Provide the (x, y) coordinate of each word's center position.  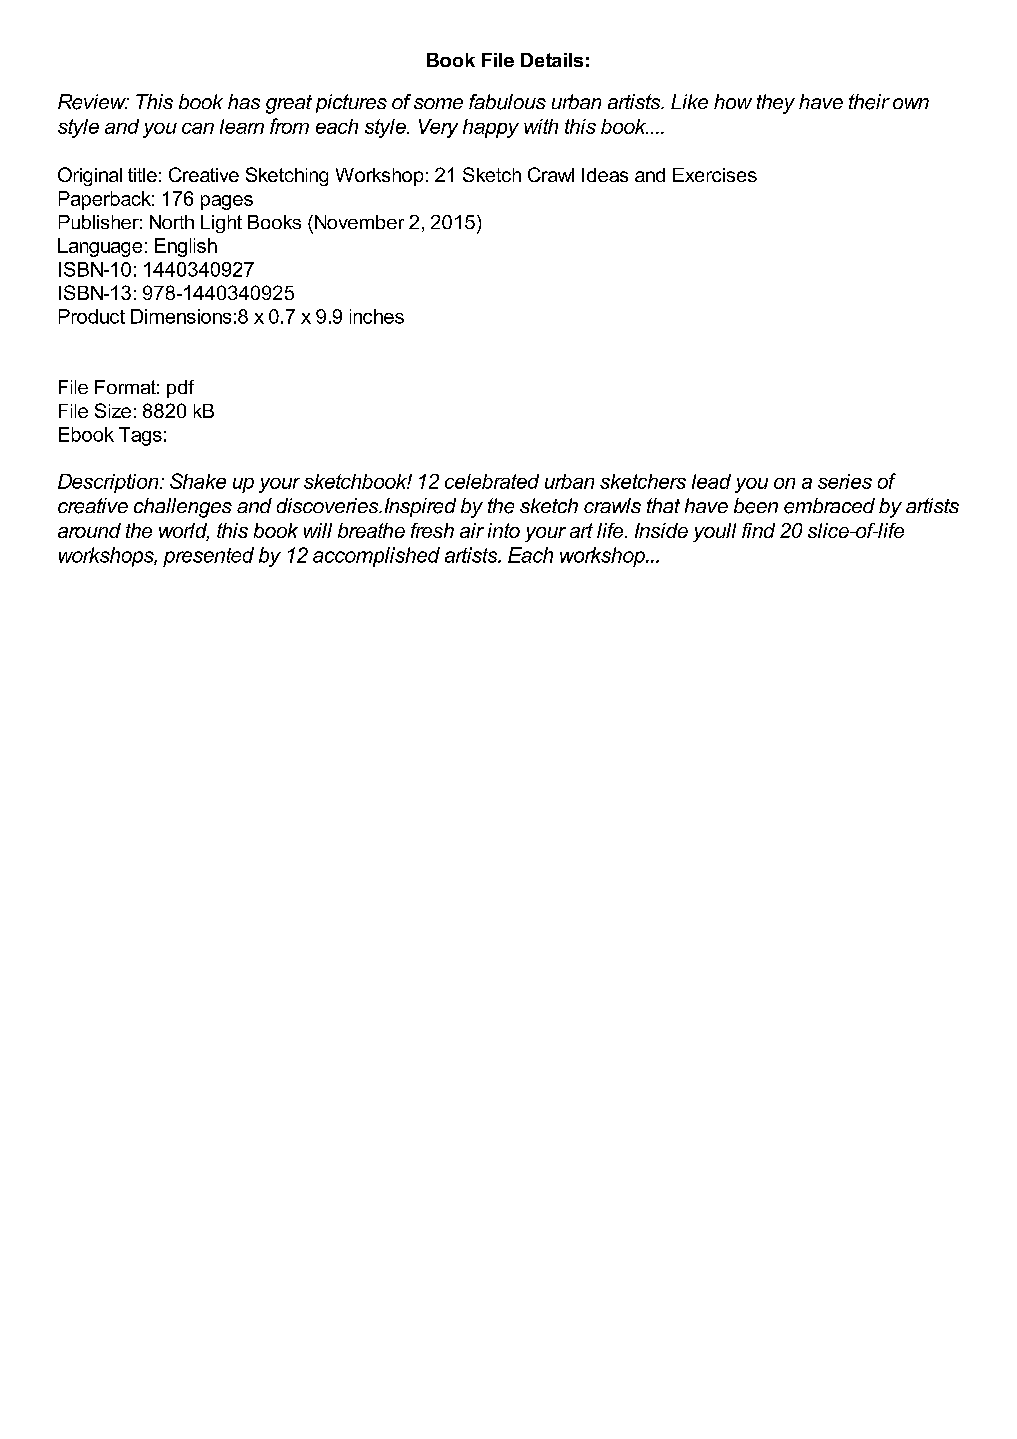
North (172, 222)
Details (552, 60)
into (504, 530)
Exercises (715, 175)
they (776, 104)
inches (377, 316)
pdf (180, 389)
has (244, 101)
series (845, 481)
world (184, 532)
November (358, 222)
